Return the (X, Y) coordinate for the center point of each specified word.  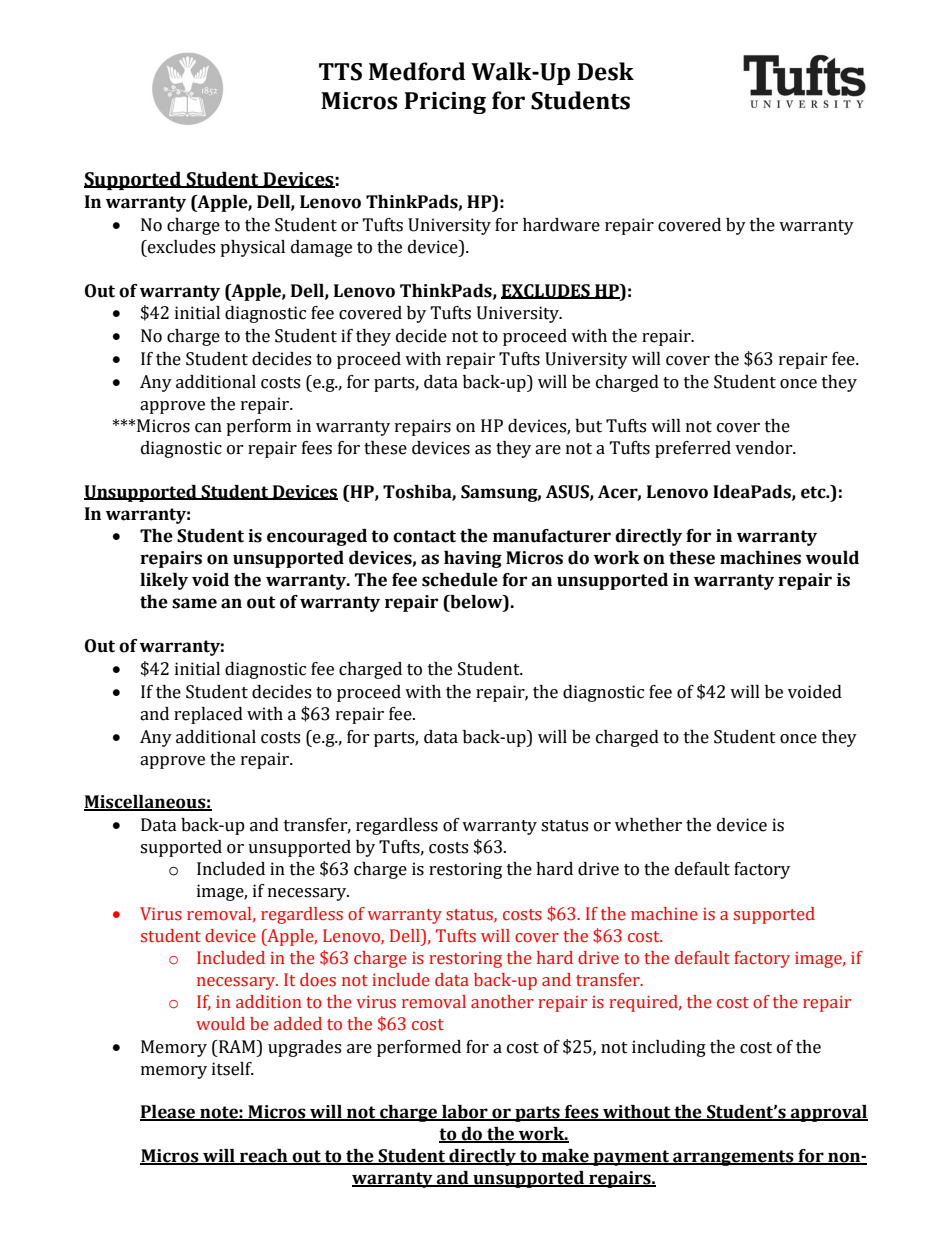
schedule (460, 580)
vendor (765, 448)
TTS (340, 72)
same (194, 603)
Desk (605, 71)
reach (264, 1157)
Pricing (445, 103)
